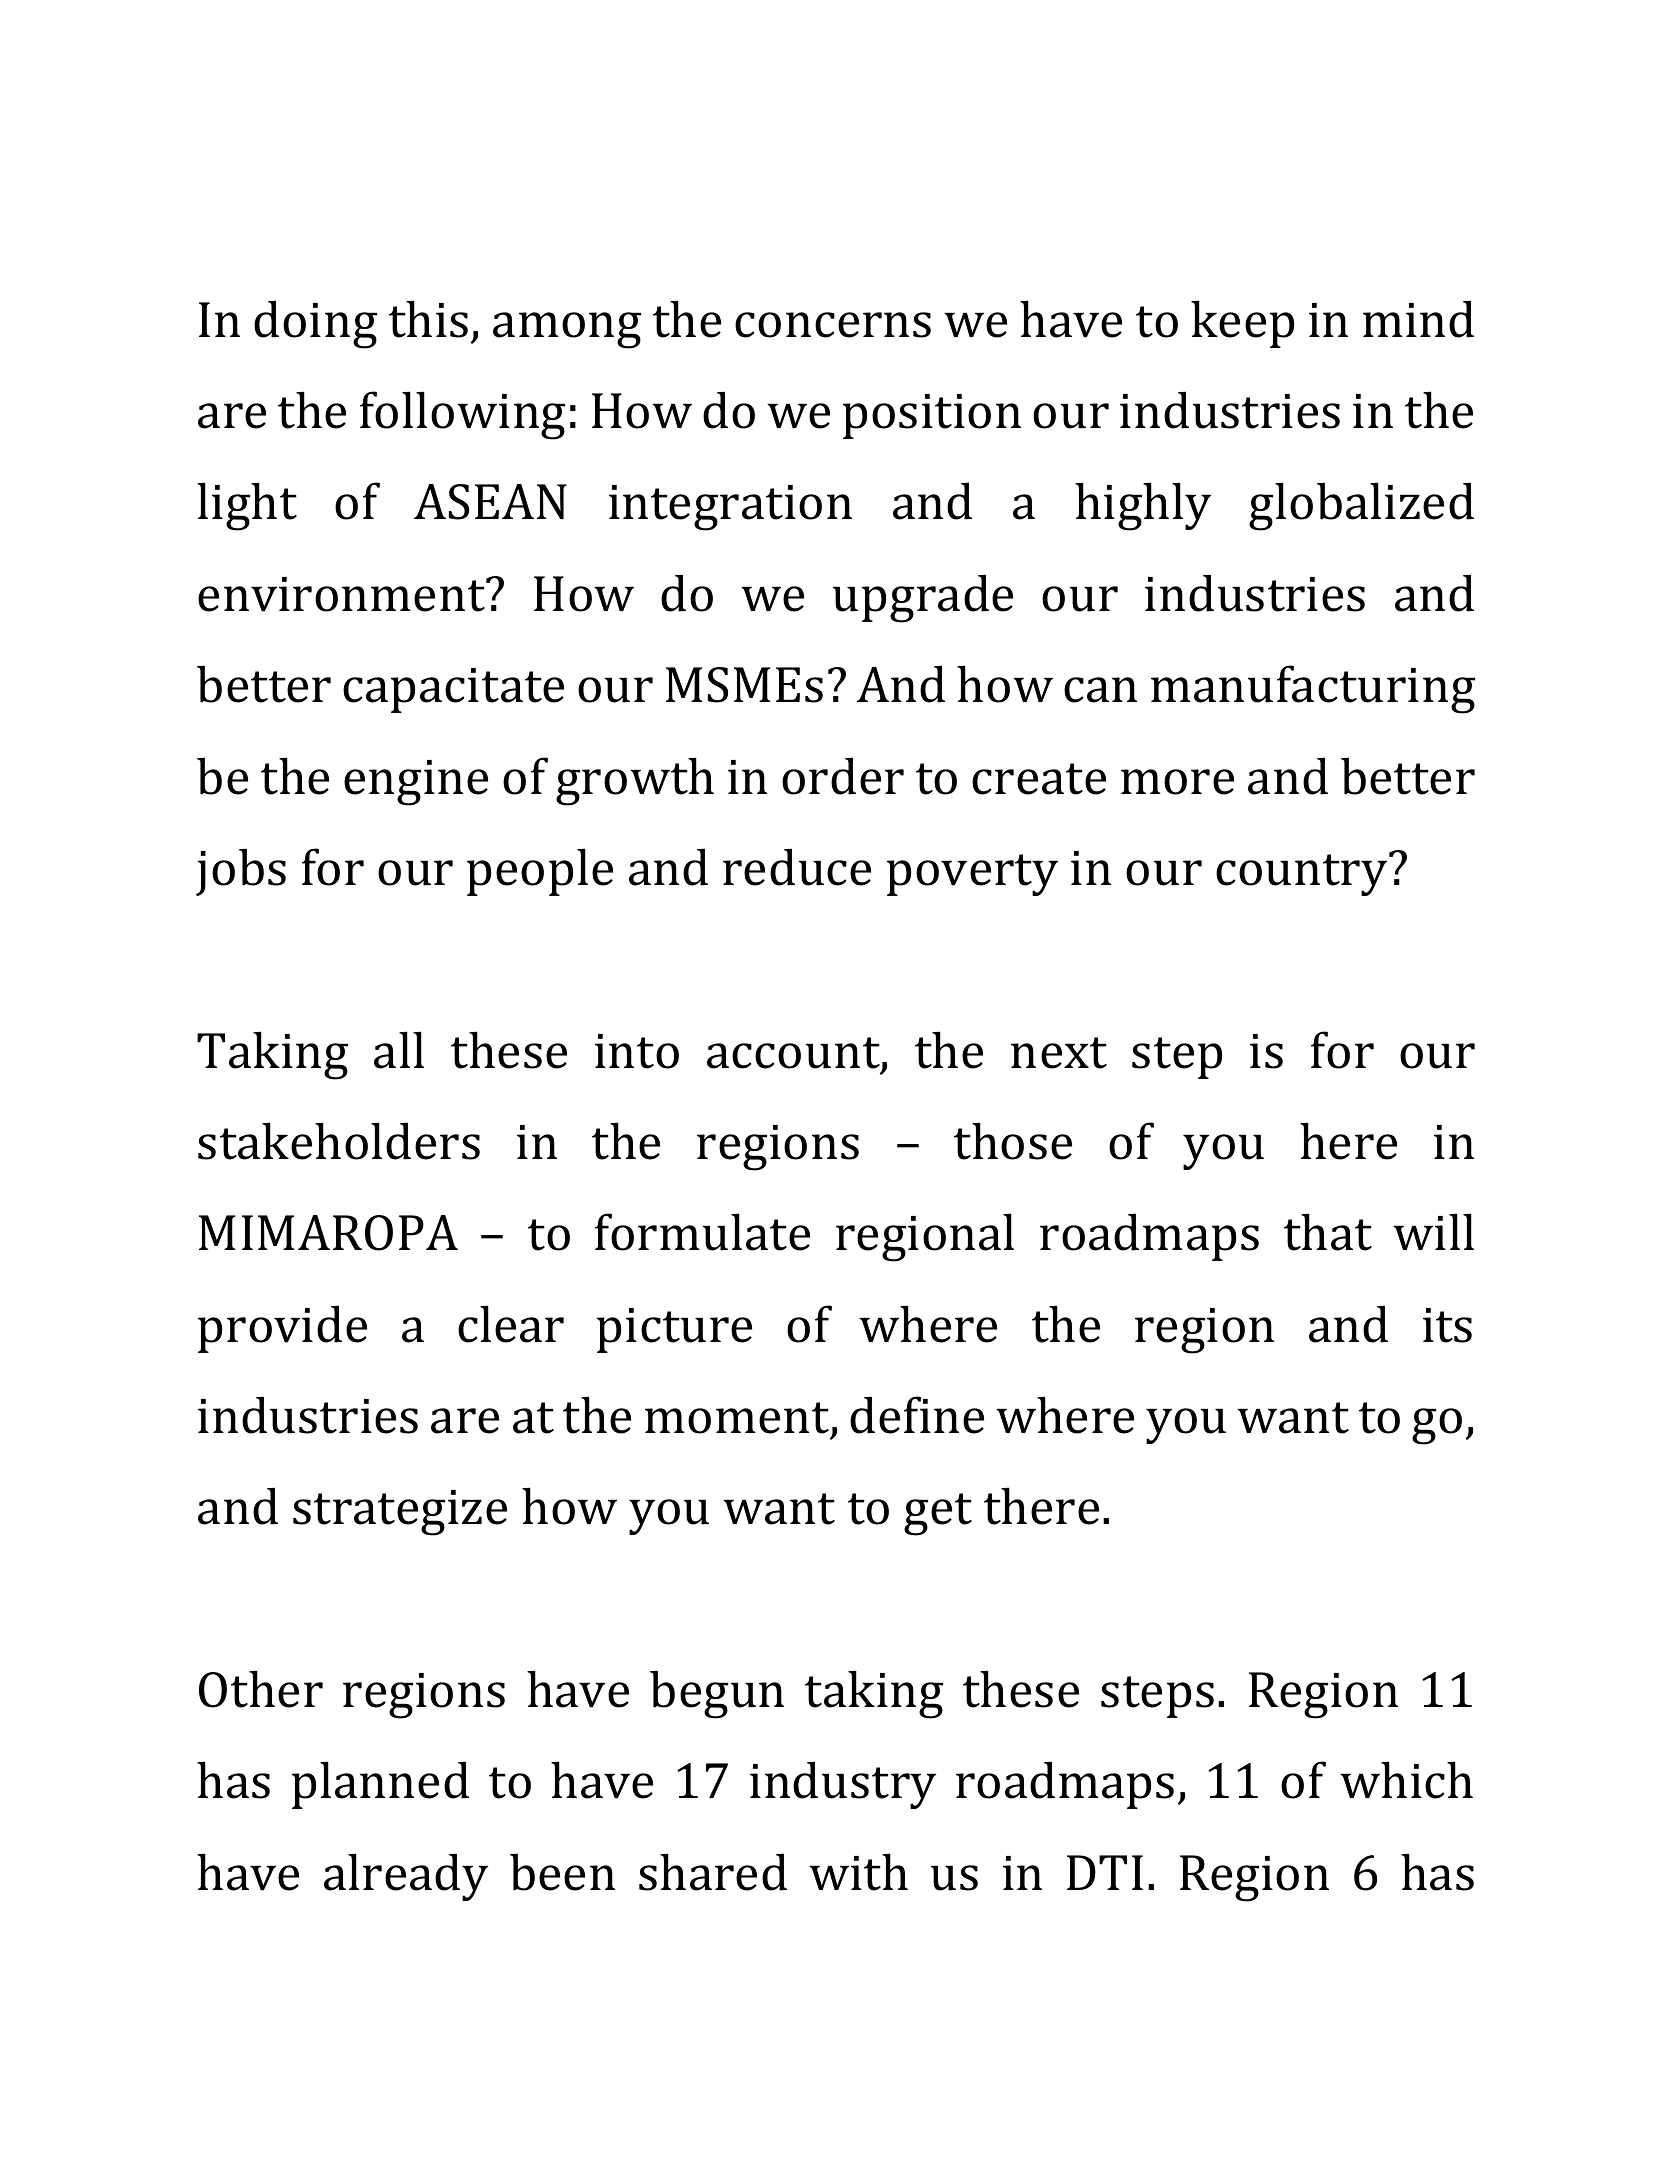 The width and height of the page is (1673, 2165). I want to click on country, so click(1303, 874).
